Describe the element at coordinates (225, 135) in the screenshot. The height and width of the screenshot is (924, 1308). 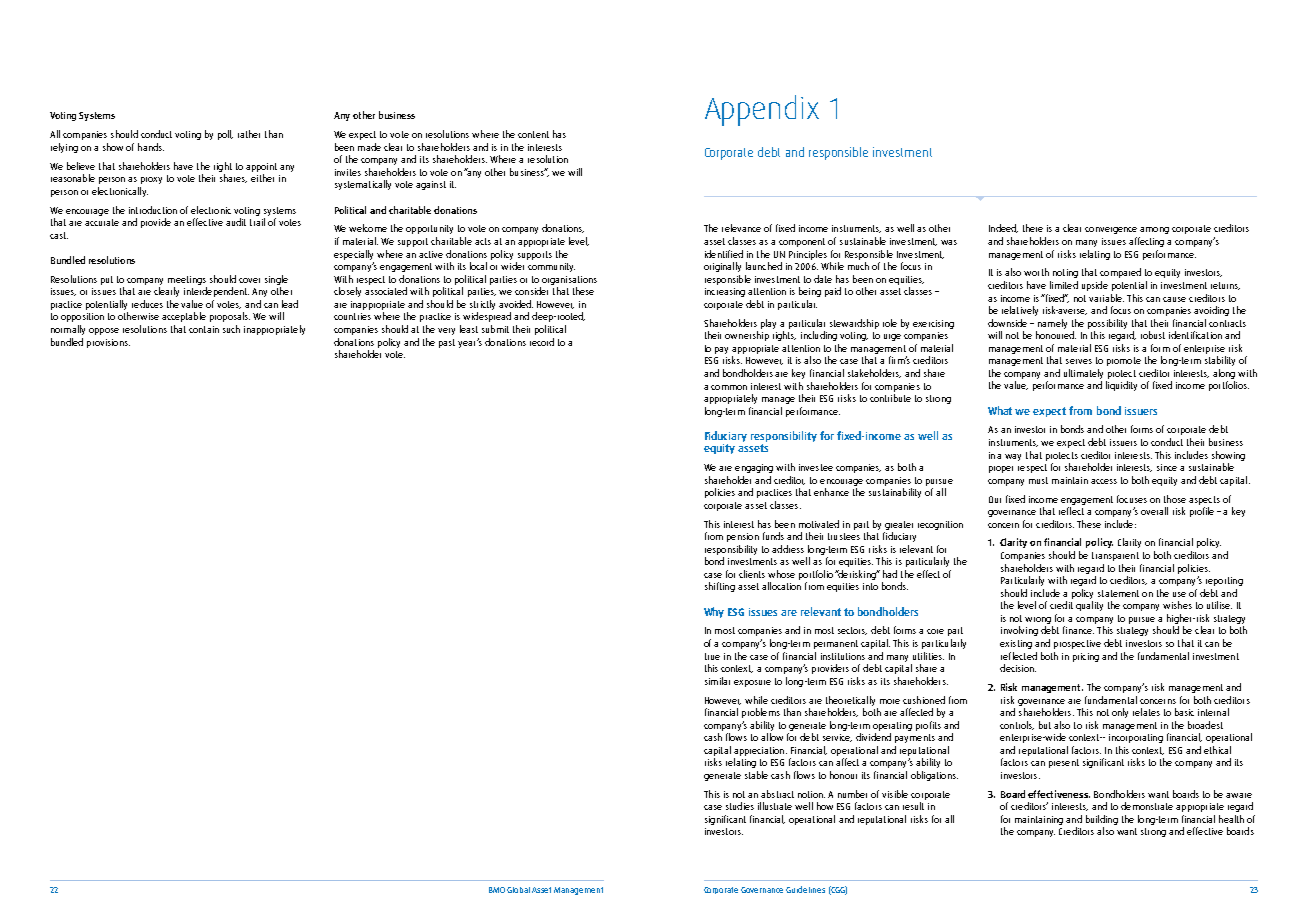
I see `poll` at that location.
